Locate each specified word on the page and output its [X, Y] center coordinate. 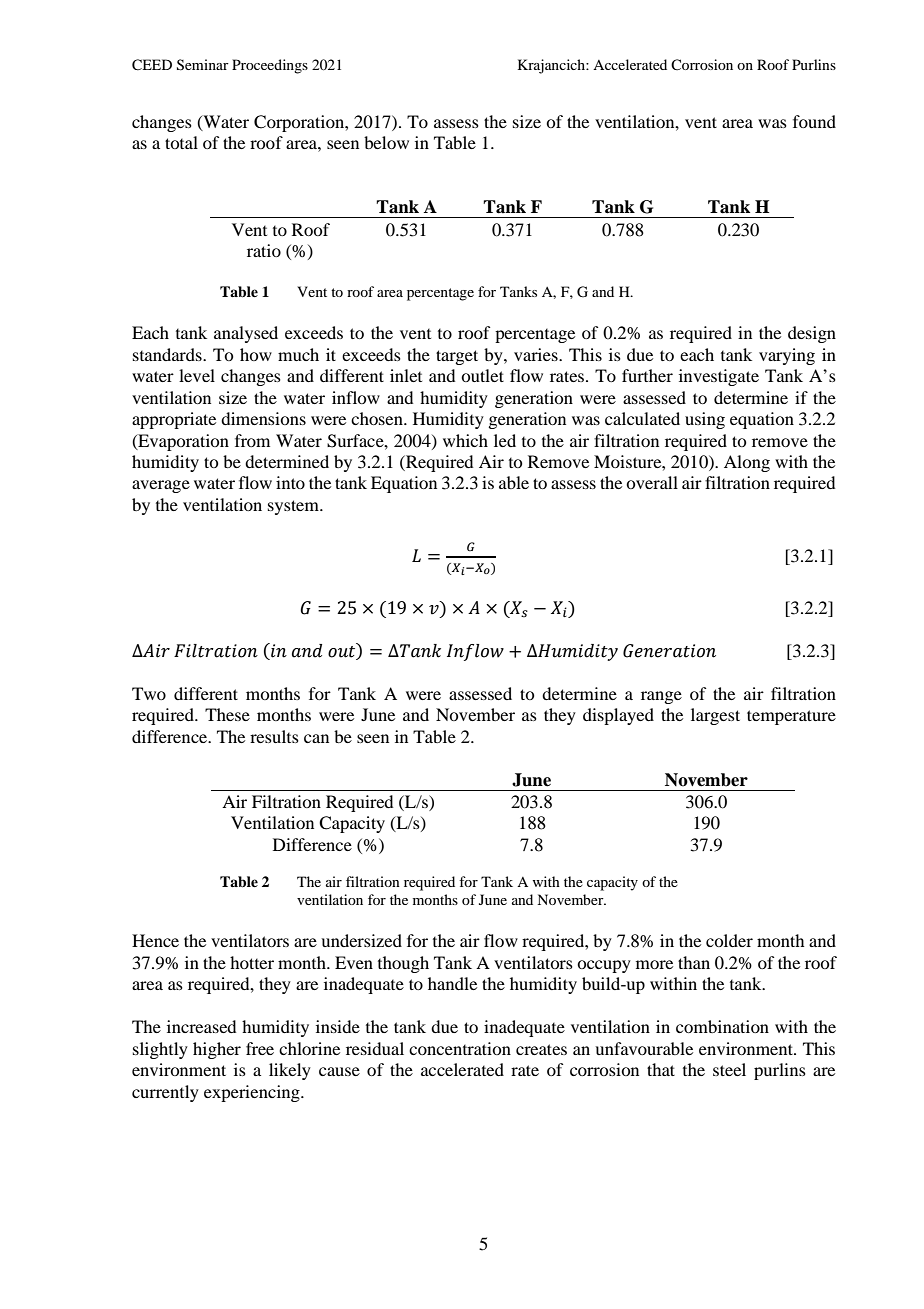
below [386, 142]
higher [217, 1050]
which [465, 440]
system [294, 507]
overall [652, 482]
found [814, 121]
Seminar [203, 65]
